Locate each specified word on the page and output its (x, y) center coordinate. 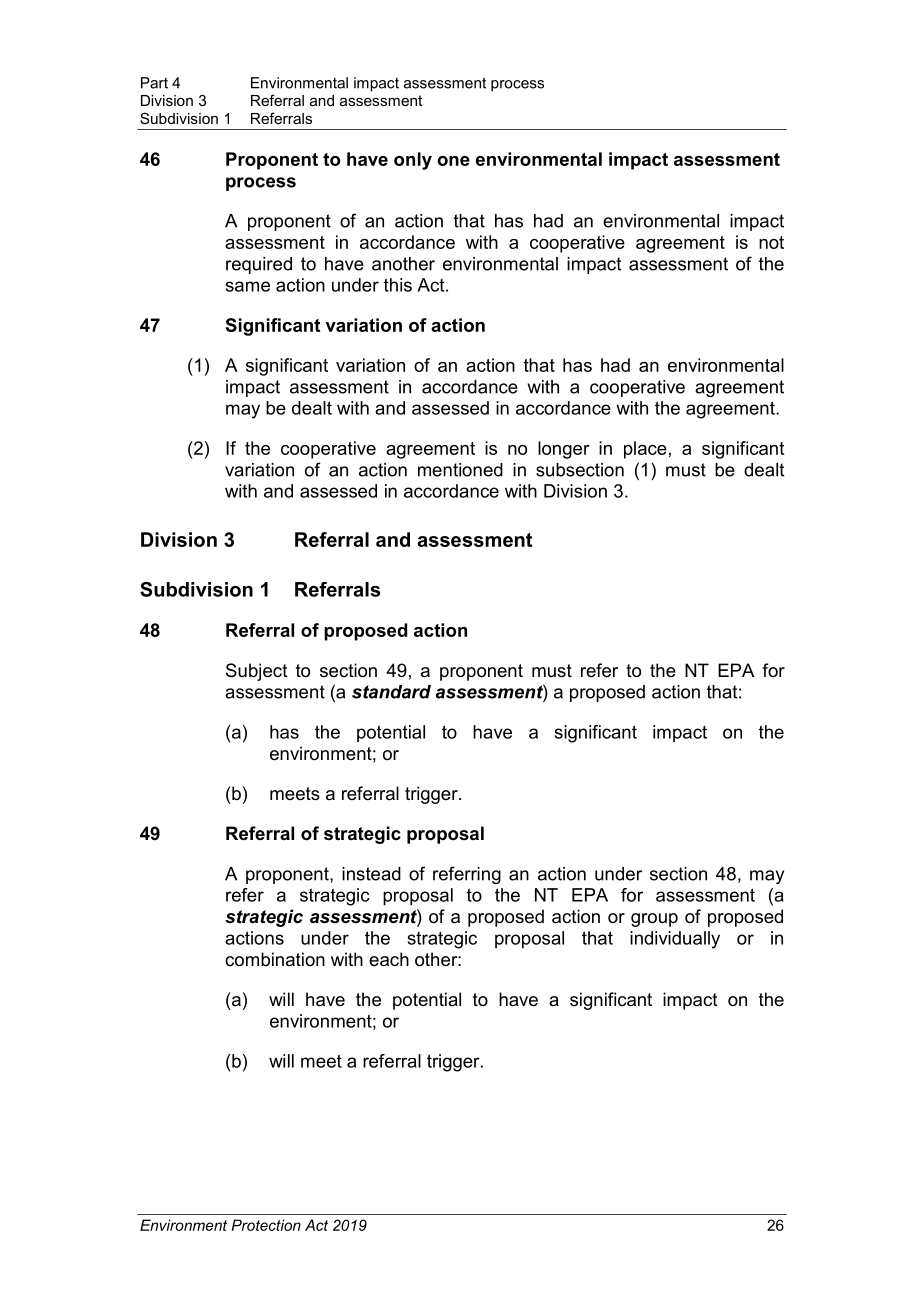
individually (675, 940)
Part (154, 83)
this (398, 285)
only (413, 161)
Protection (266, 1225)
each (389, 959)
